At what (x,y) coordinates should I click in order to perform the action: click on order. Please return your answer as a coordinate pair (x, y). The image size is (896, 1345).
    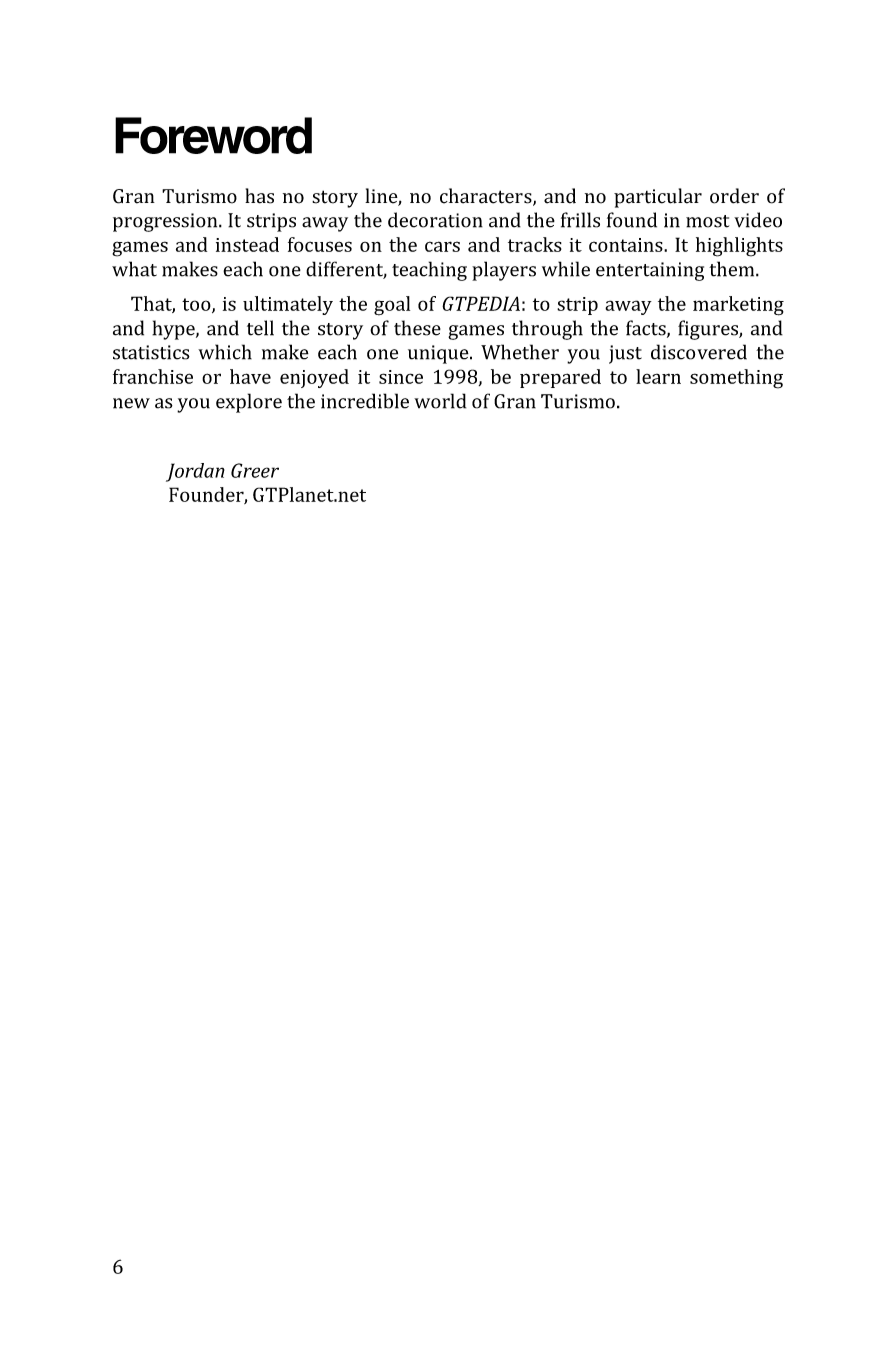
    Looking at the image, I should click on (734, 196).
